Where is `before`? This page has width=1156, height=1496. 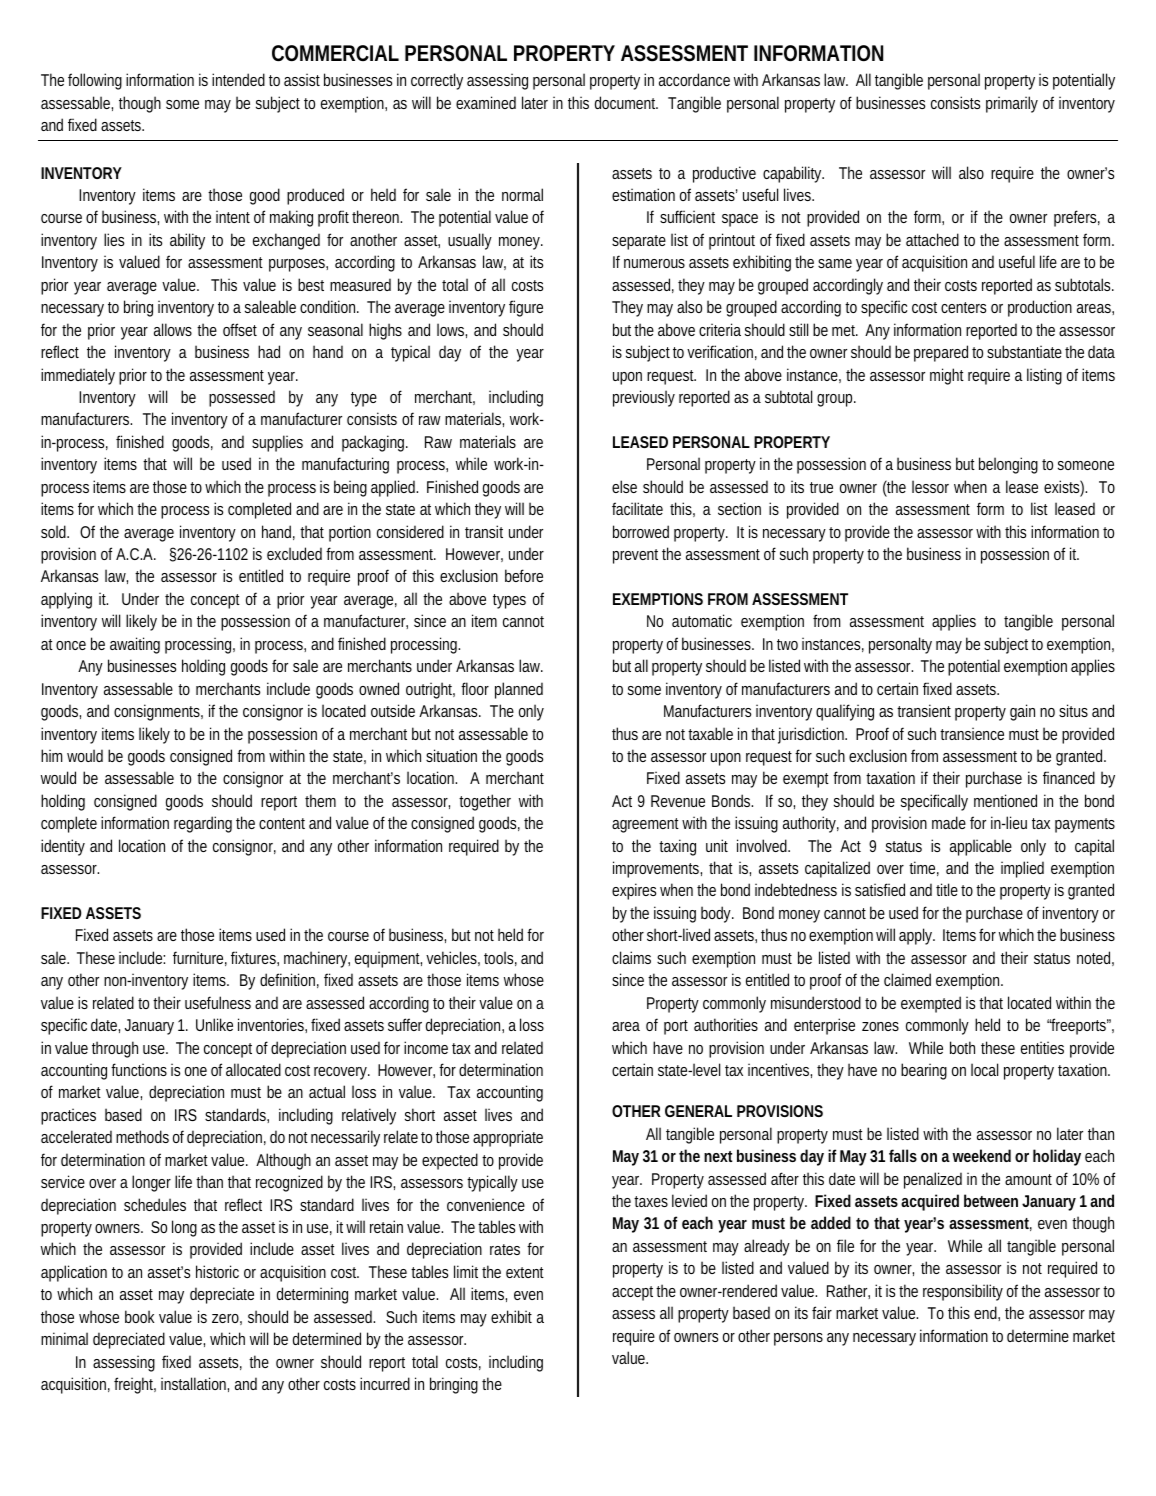
before is located at coordinates (524, 575).
